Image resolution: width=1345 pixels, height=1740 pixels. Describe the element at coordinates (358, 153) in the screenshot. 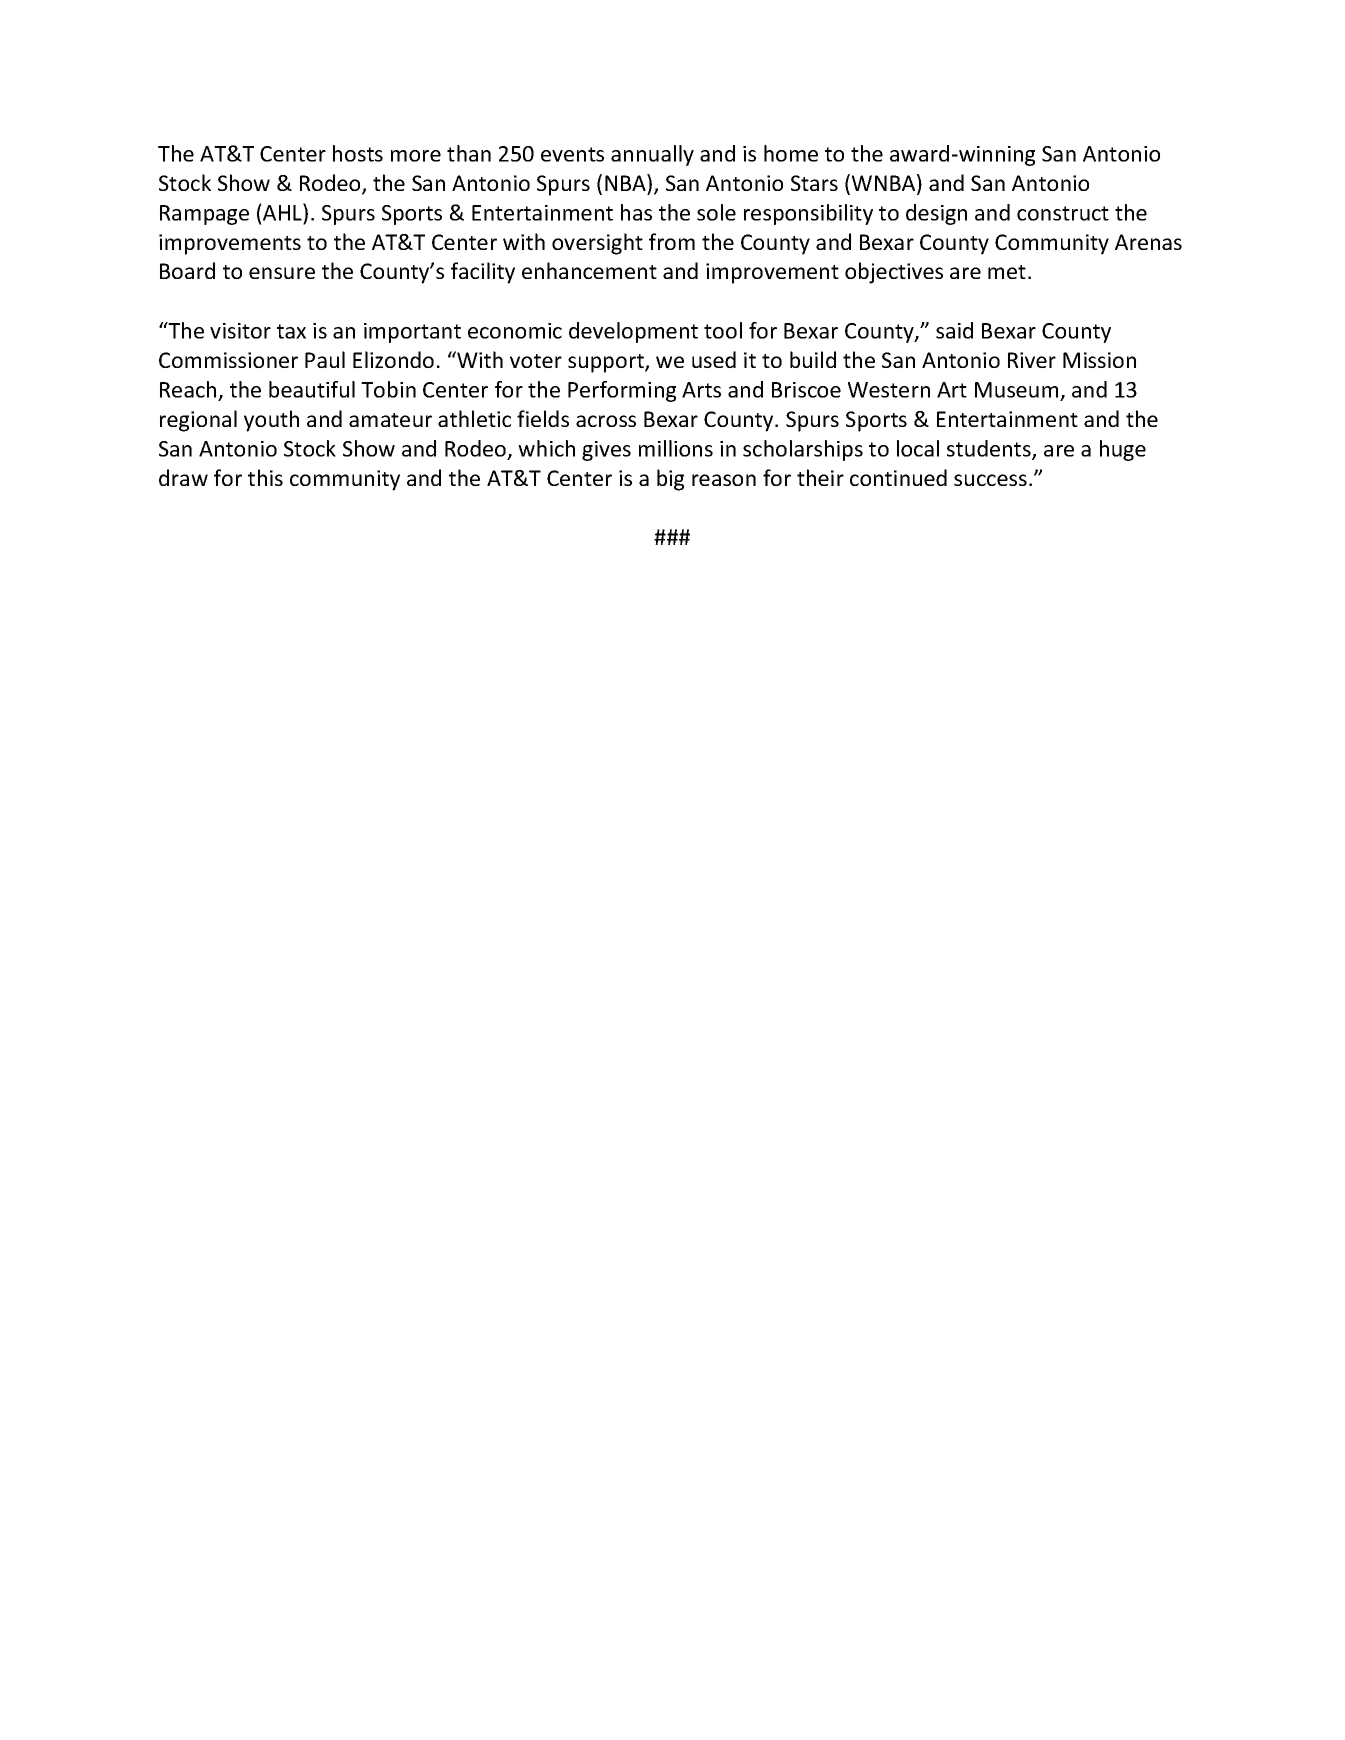

I see `hosts` at that location.
